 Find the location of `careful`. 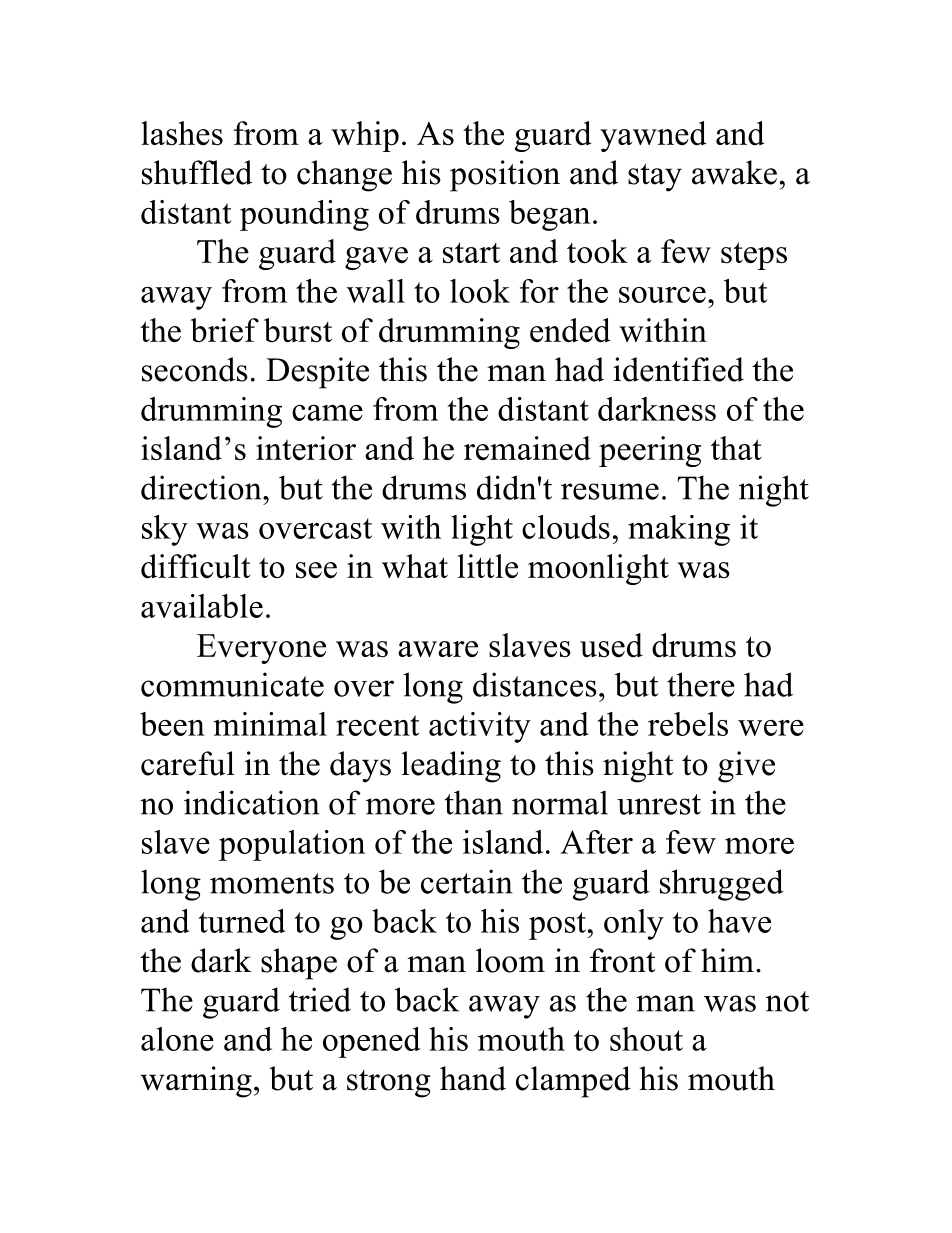

careful is located at coordinates (188, 763).
